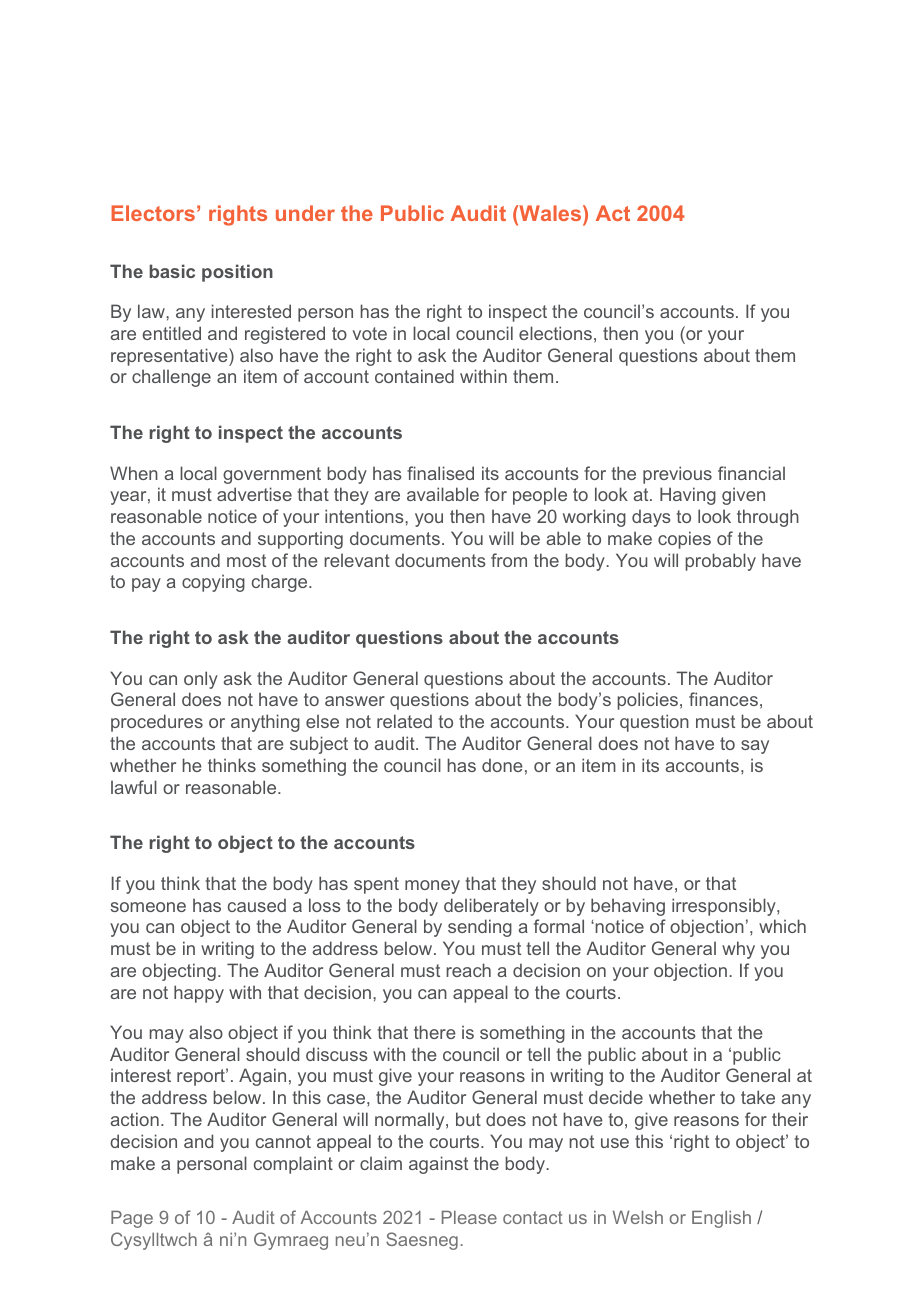 The image size is (924, 1308). Describe the element at coordinates (751, 473) in the page. I see `financial` at that location.
